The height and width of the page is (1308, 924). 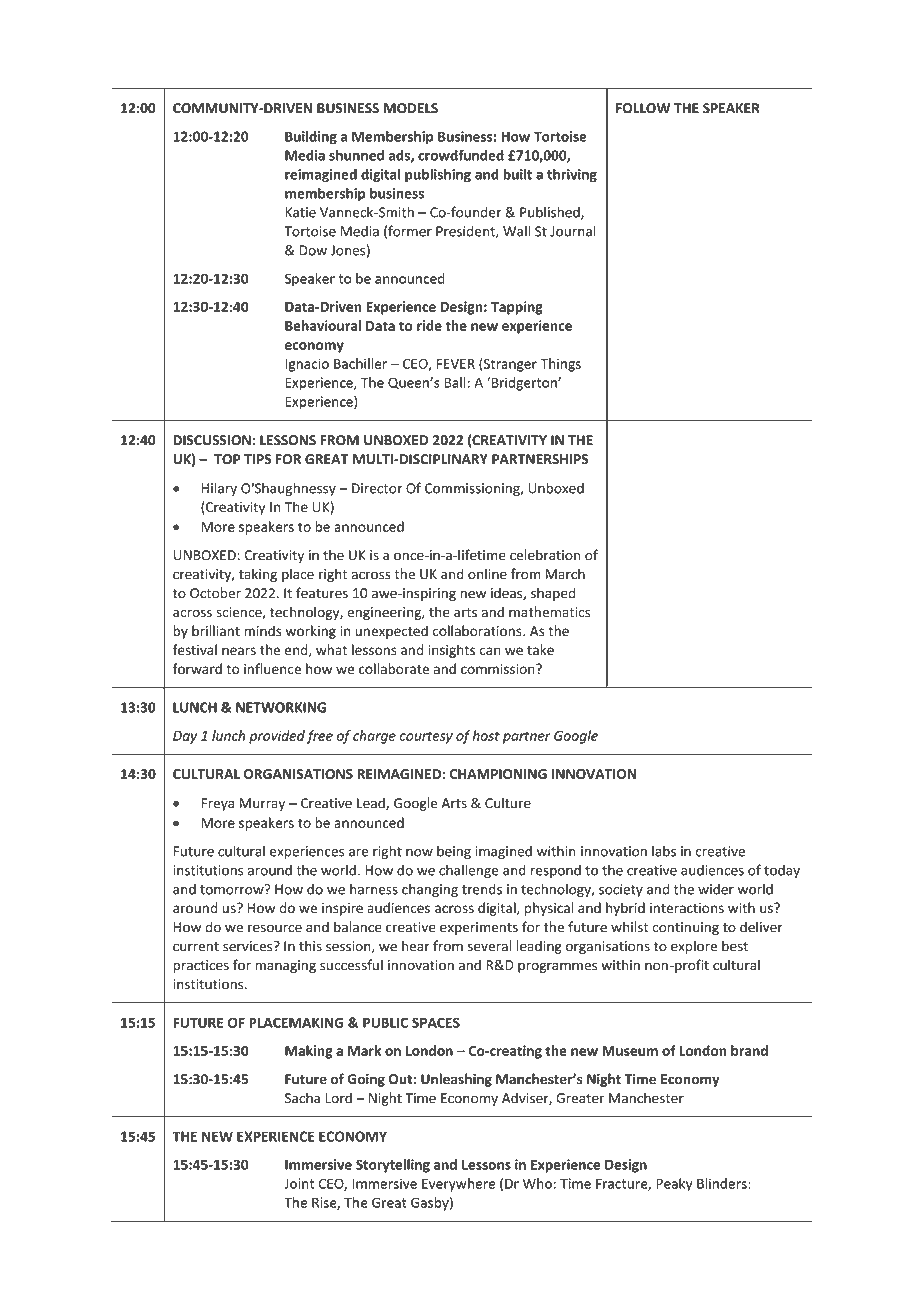 What do you see at coordinates (643, 108) in the page?
I see `FOLLOW` at bounding box center [643, 108].
